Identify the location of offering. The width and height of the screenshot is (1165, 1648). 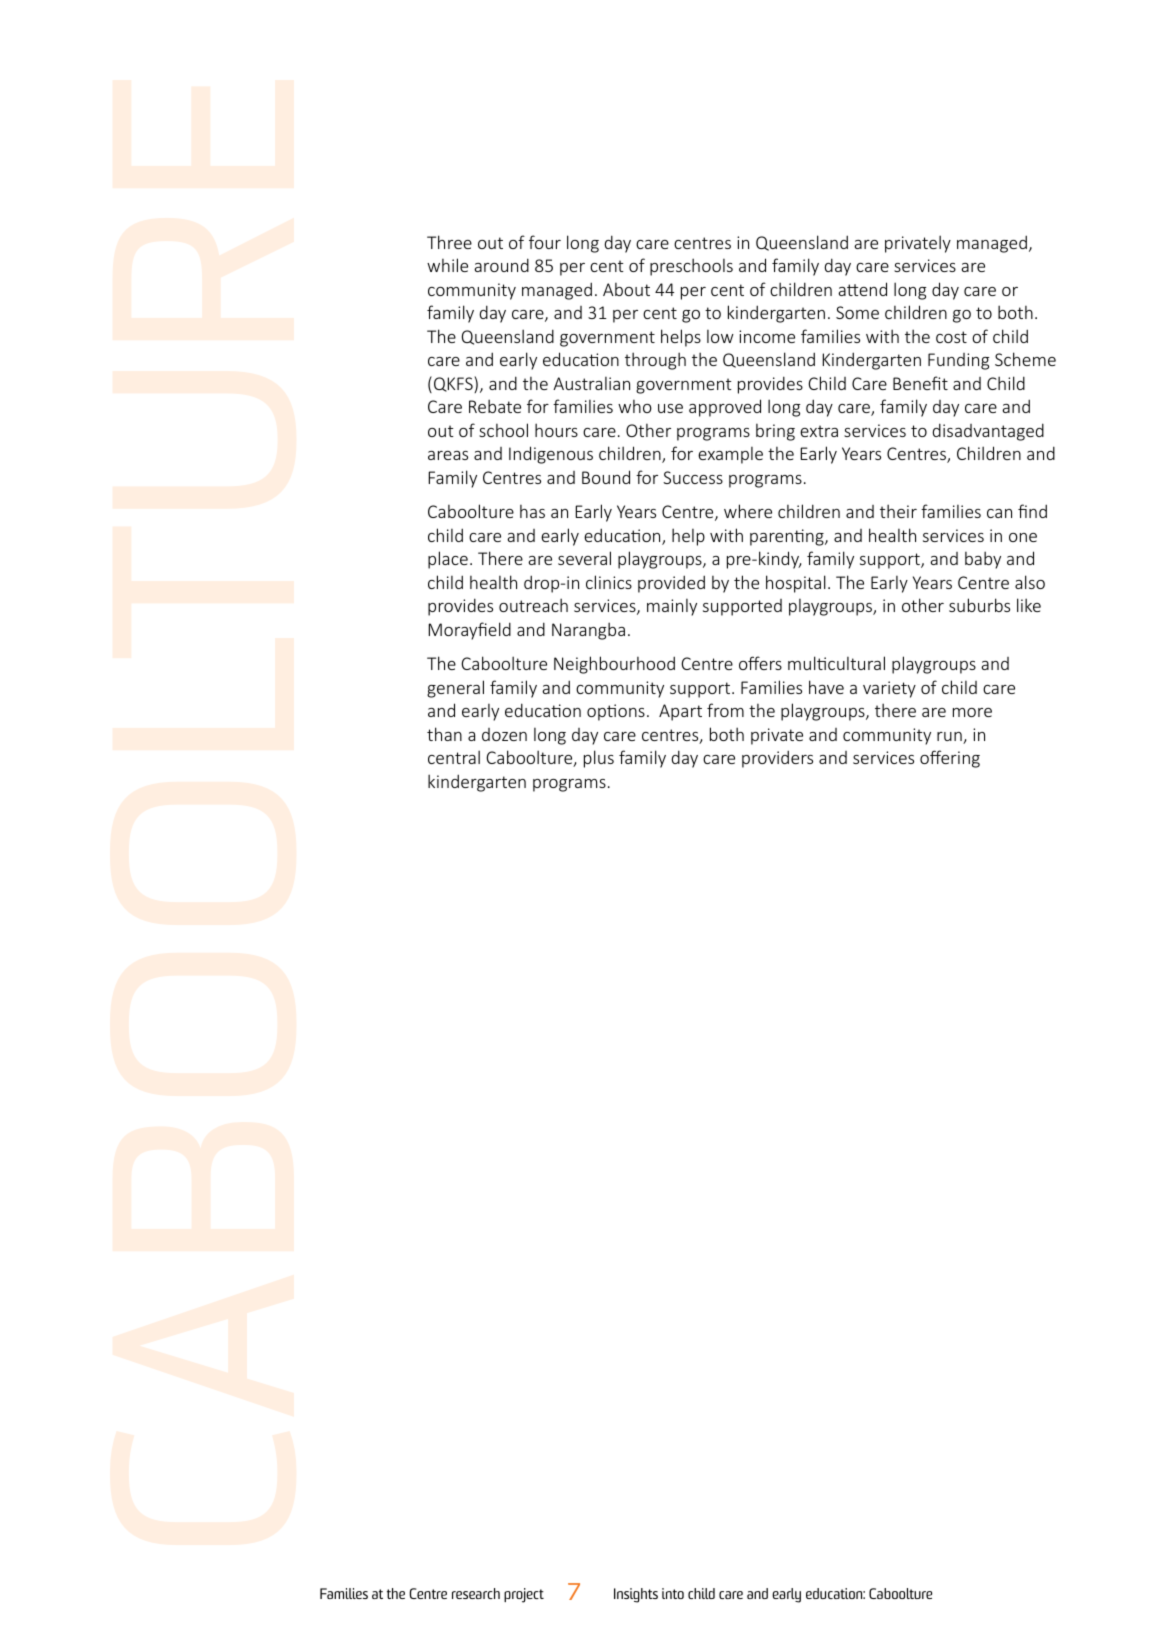
(950, 759).
